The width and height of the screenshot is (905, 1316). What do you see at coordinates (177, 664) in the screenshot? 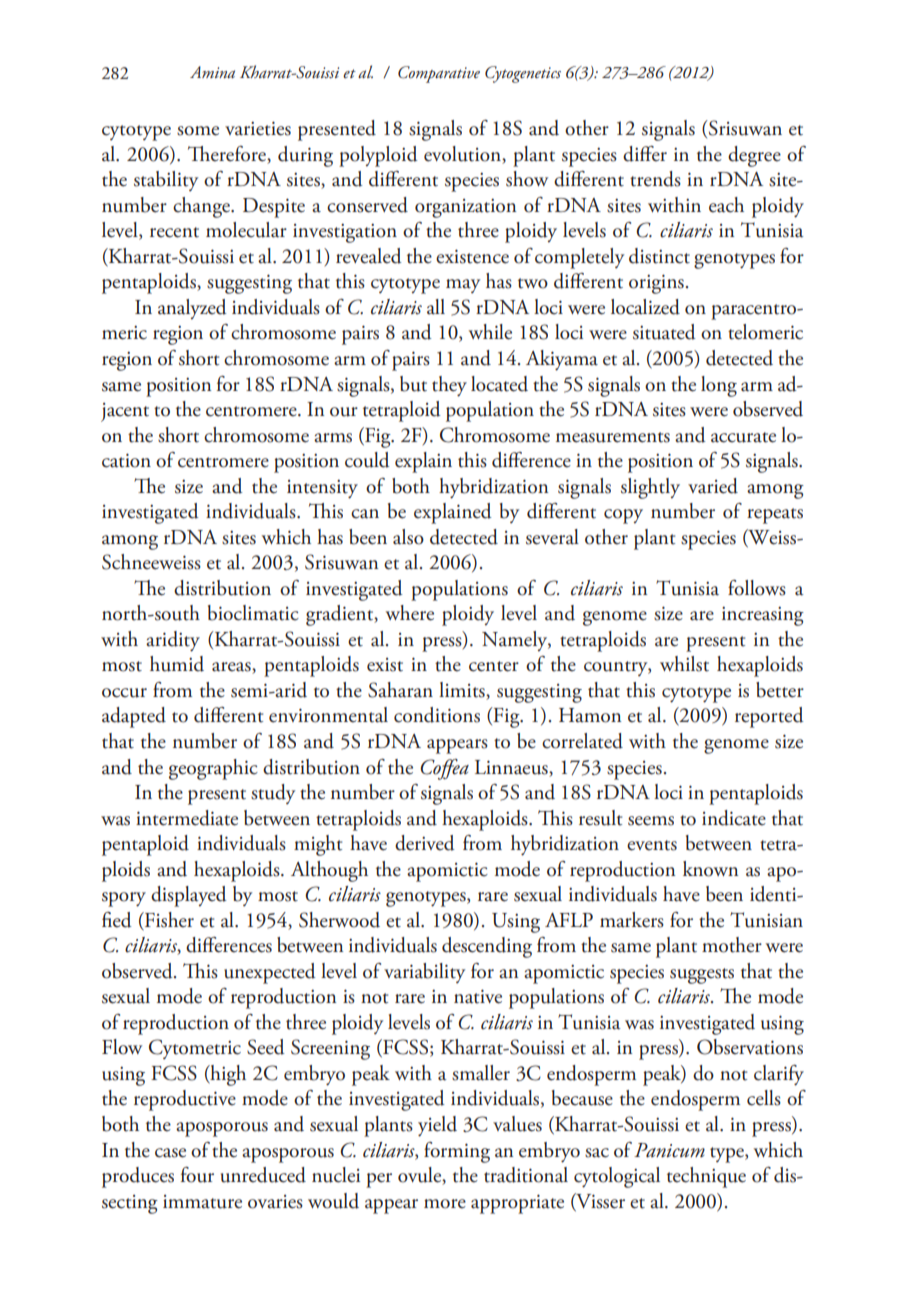
I see `humid` at bounding box center [177, 664].
